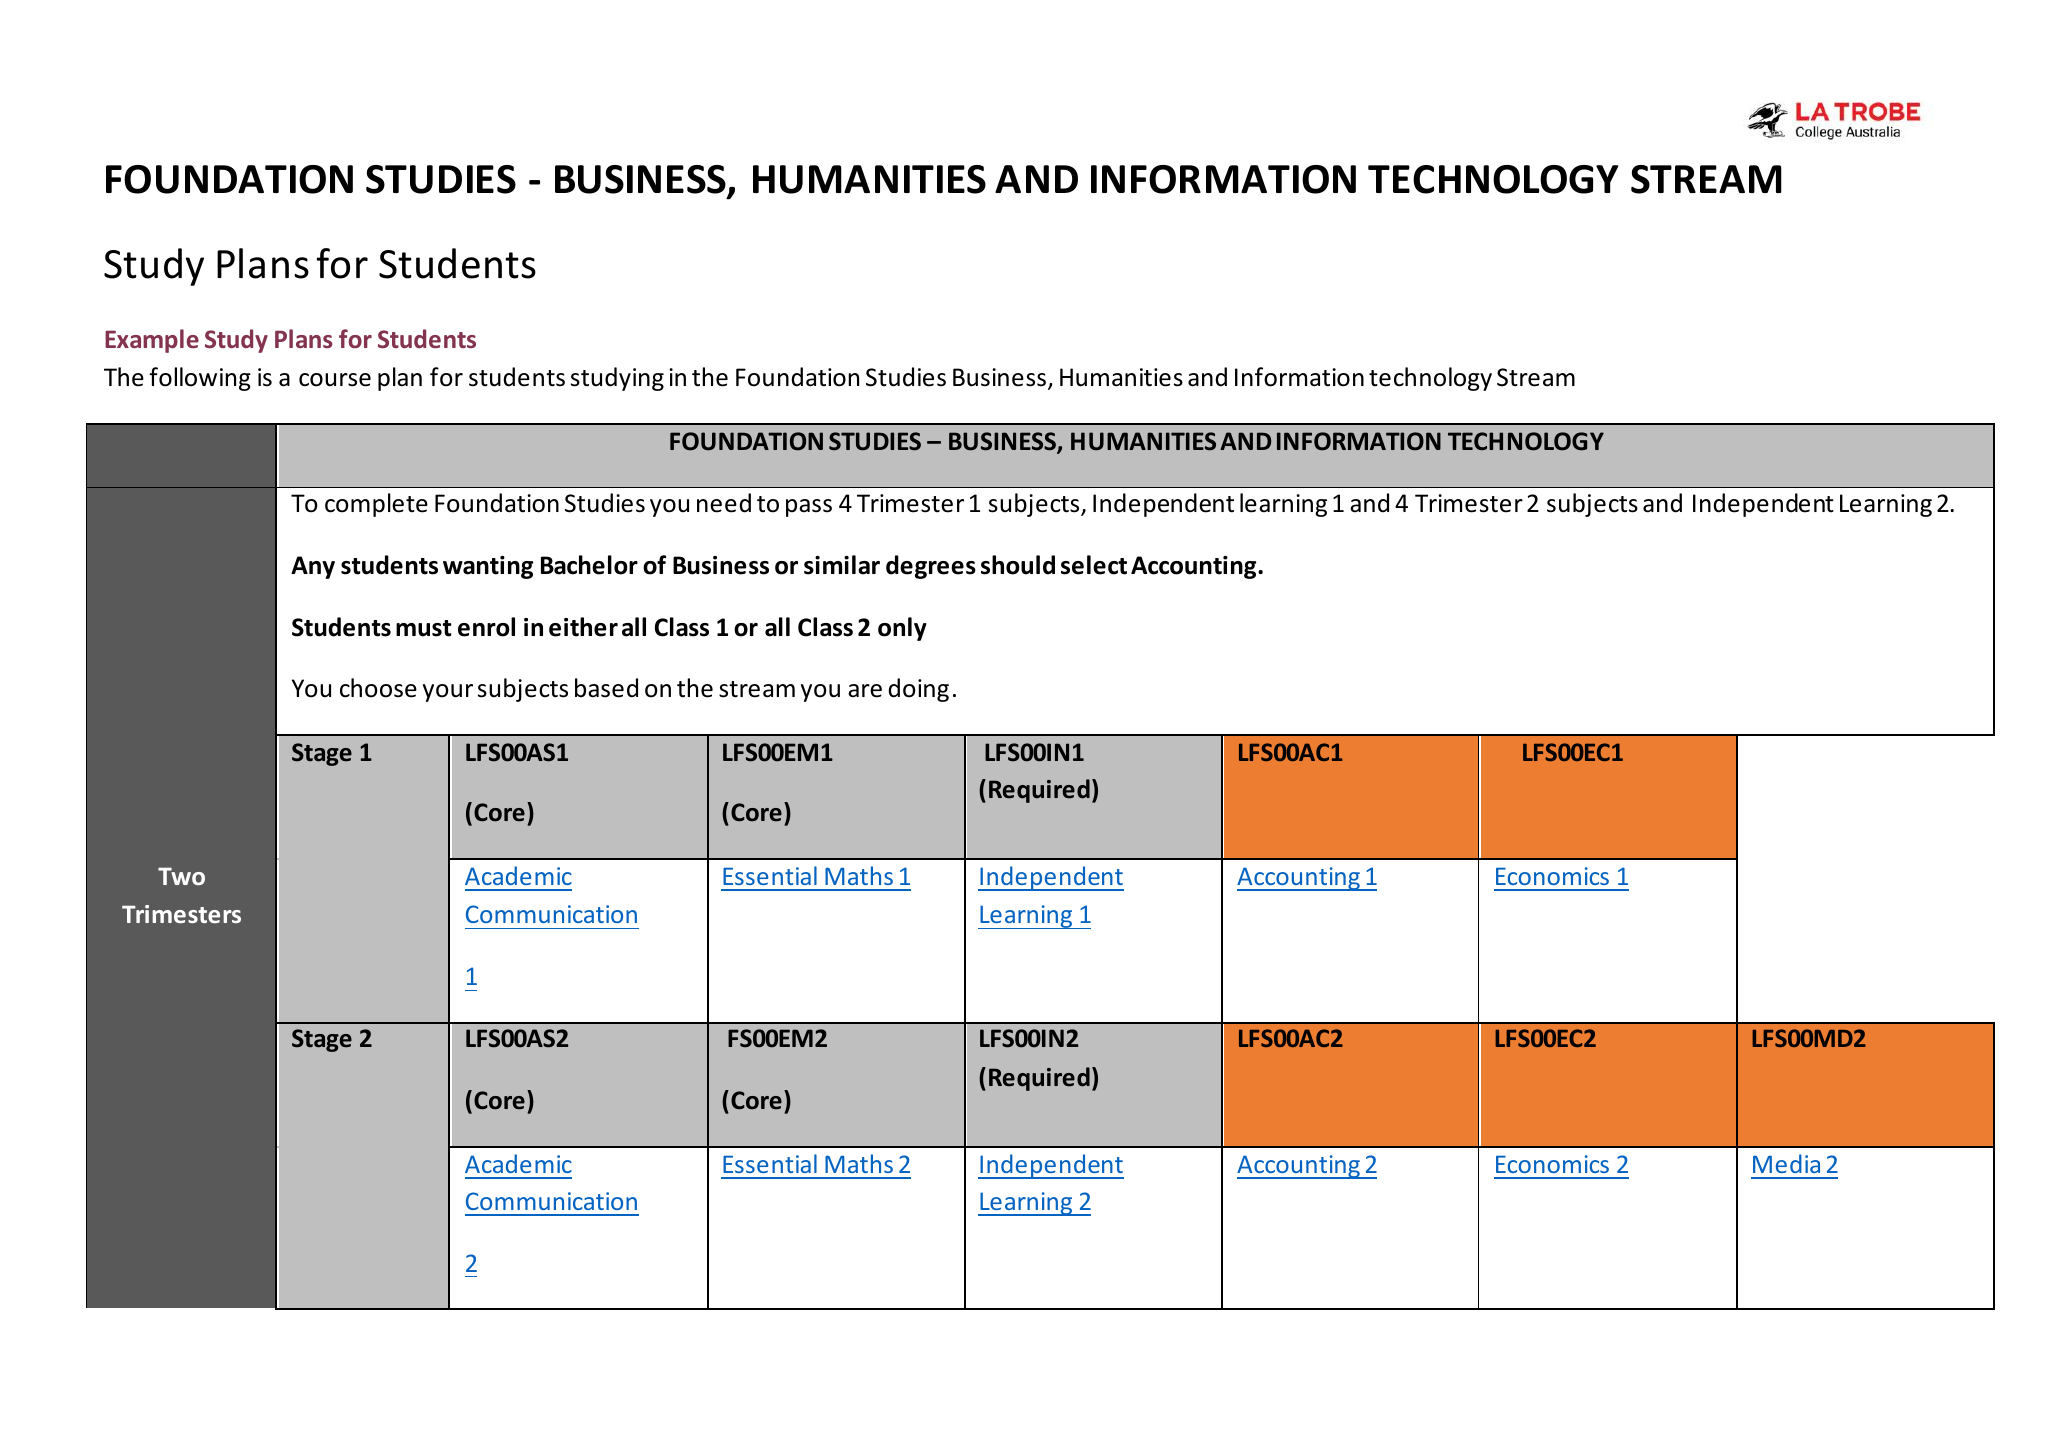 The height and width of the screenshot is (1447, 2046). What do you see at coordinates (376, 505) in the screenshot?
I see `complete` at bounding box center [376, 505].
